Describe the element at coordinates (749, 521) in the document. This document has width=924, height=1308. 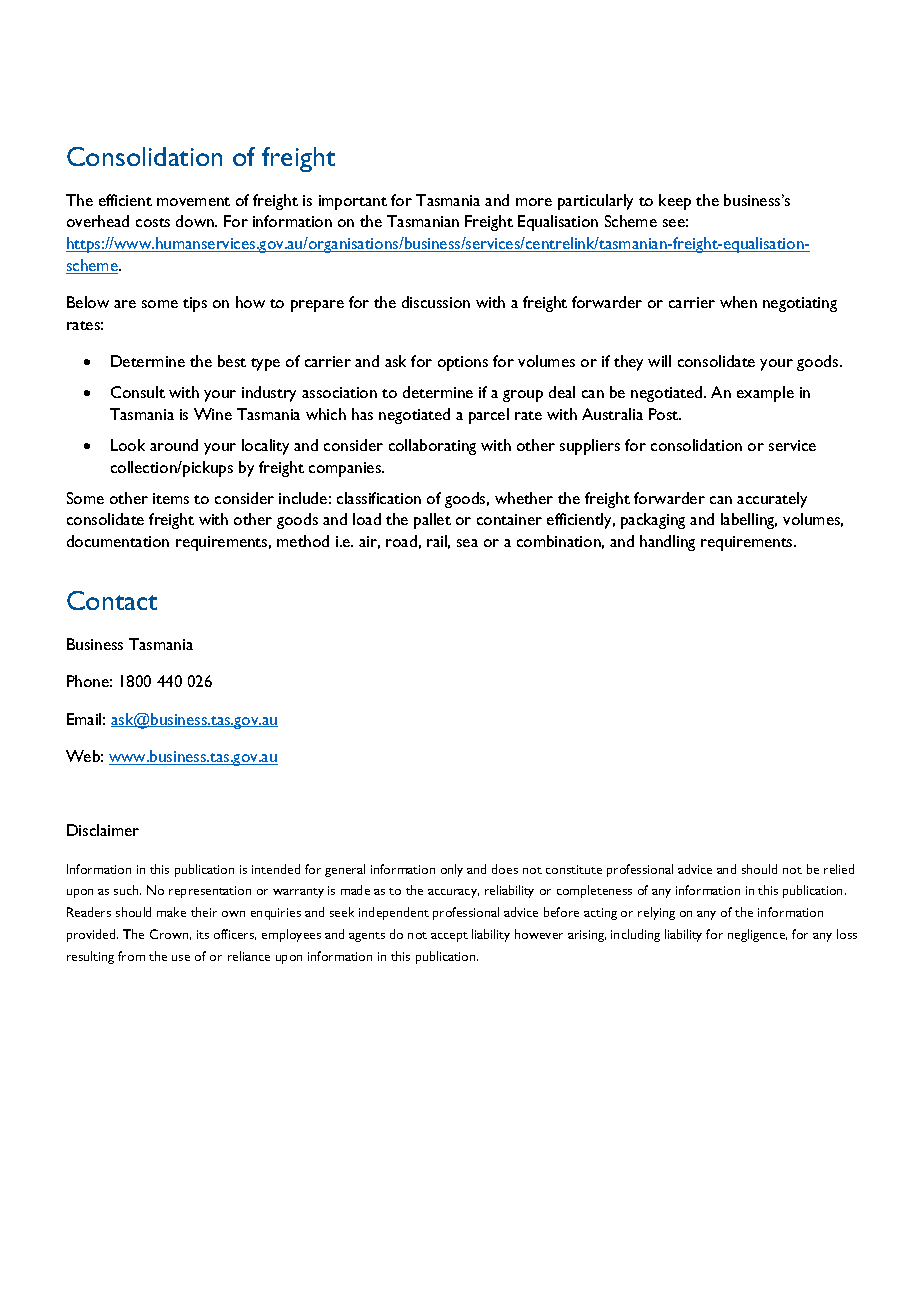
I see `labelling` at that location.
